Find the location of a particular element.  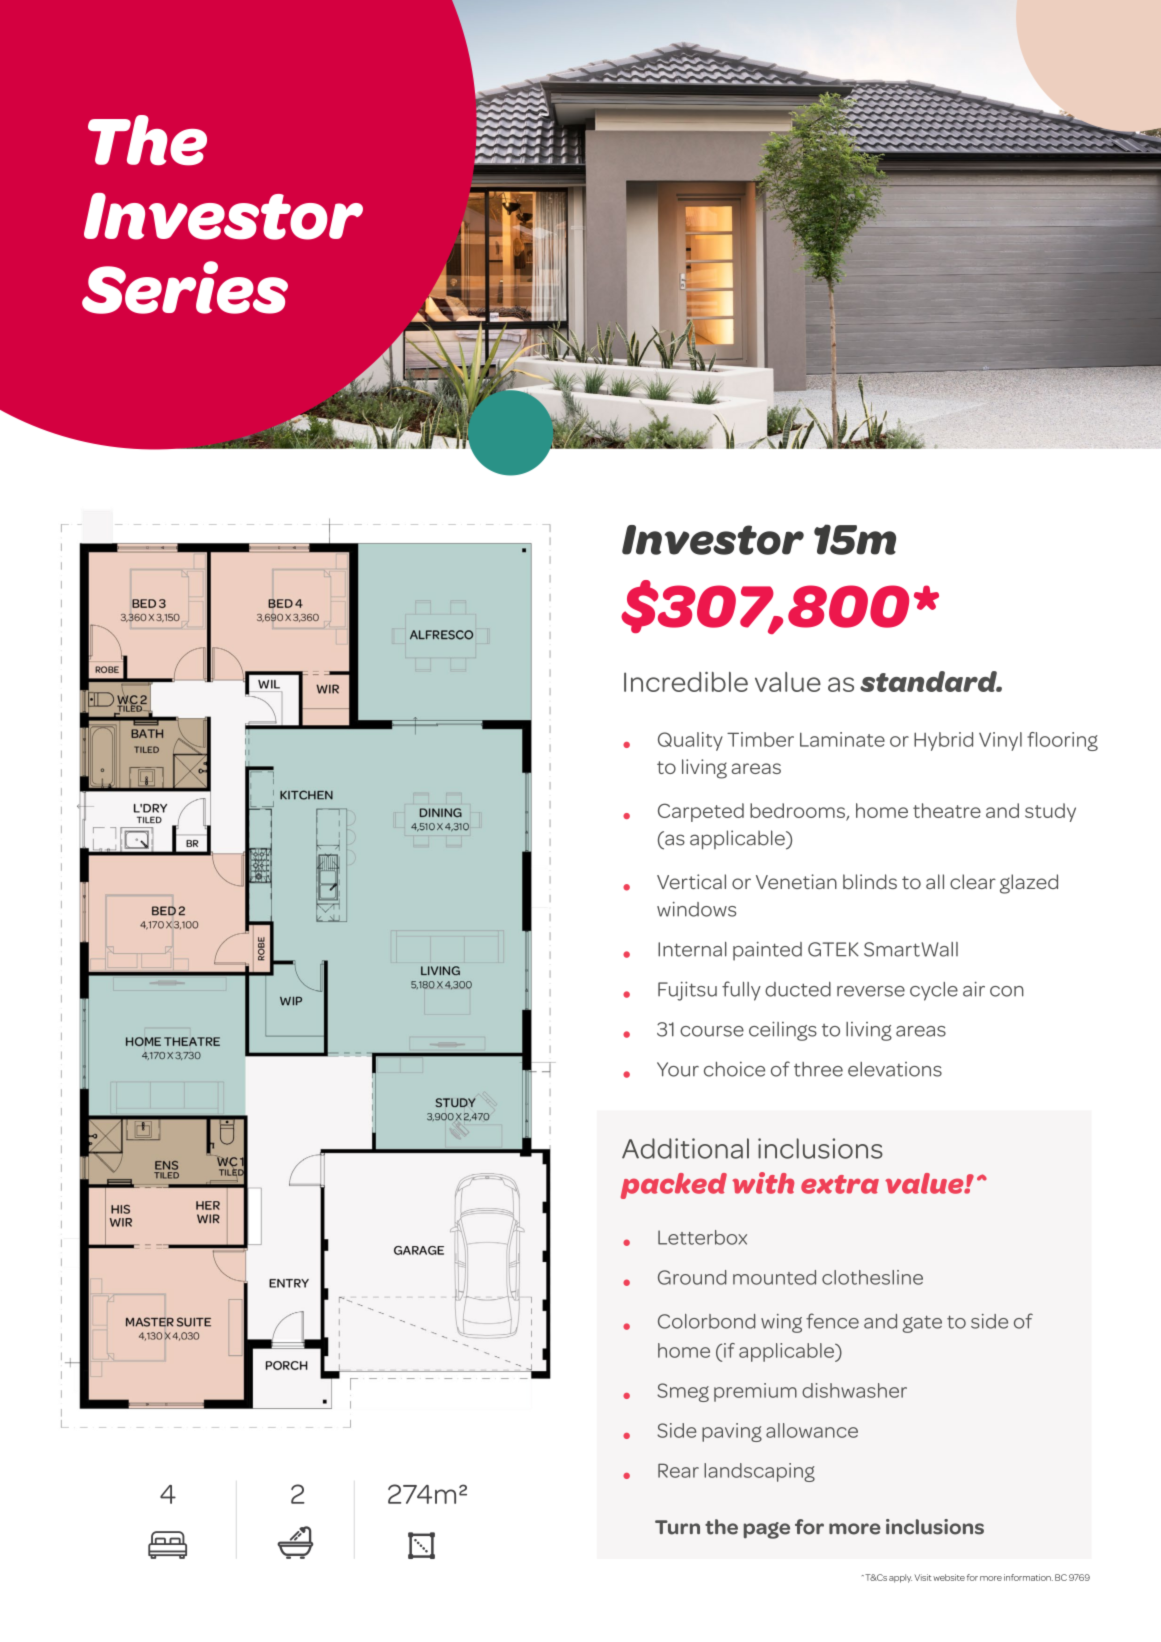

Turn is located at coordinates (677, 1527).
